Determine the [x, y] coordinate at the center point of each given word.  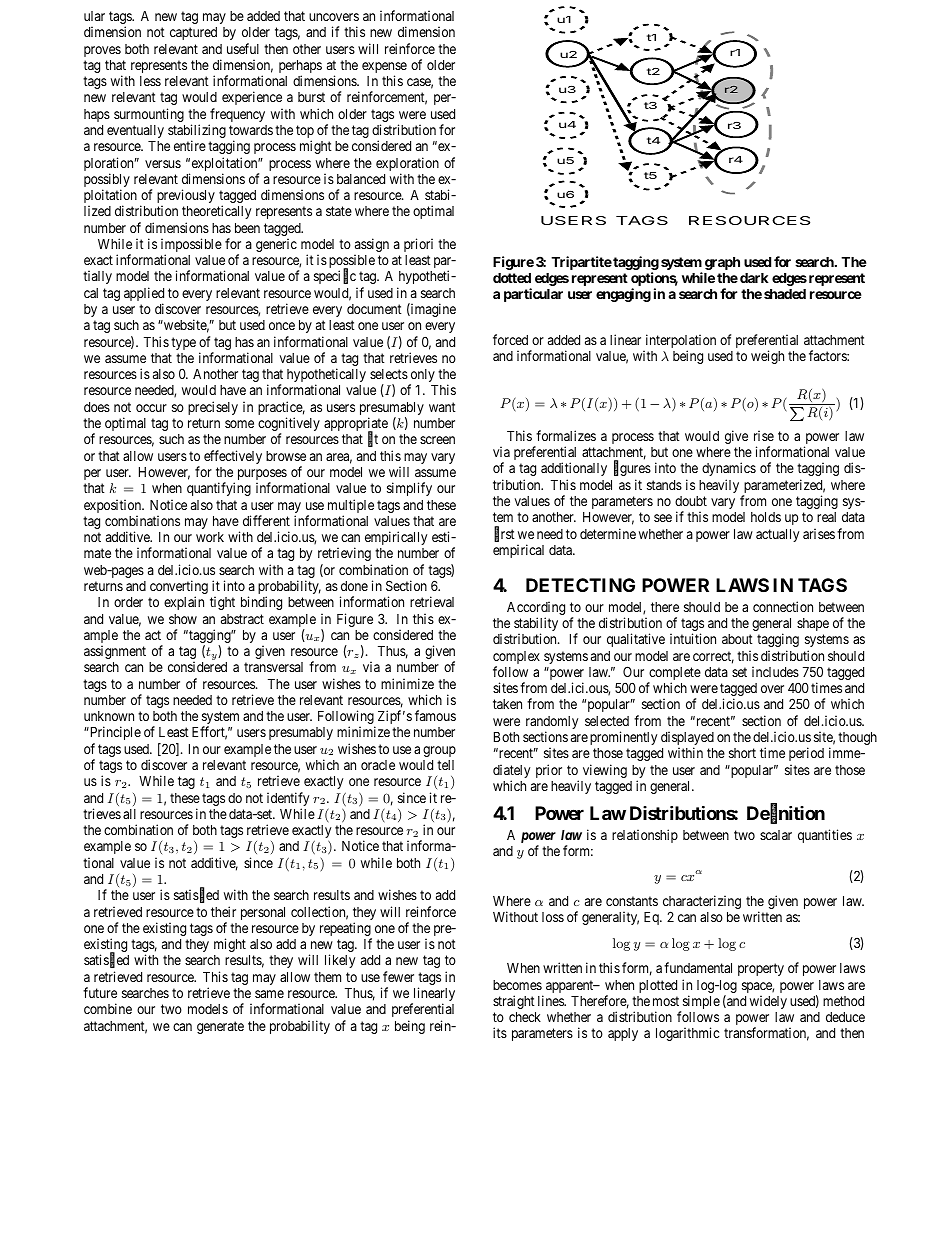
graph [722, 263]
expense [384, 69]
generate [220, 1027]
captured [193, 33]
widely [768, 1002]
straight [514, 1002]
